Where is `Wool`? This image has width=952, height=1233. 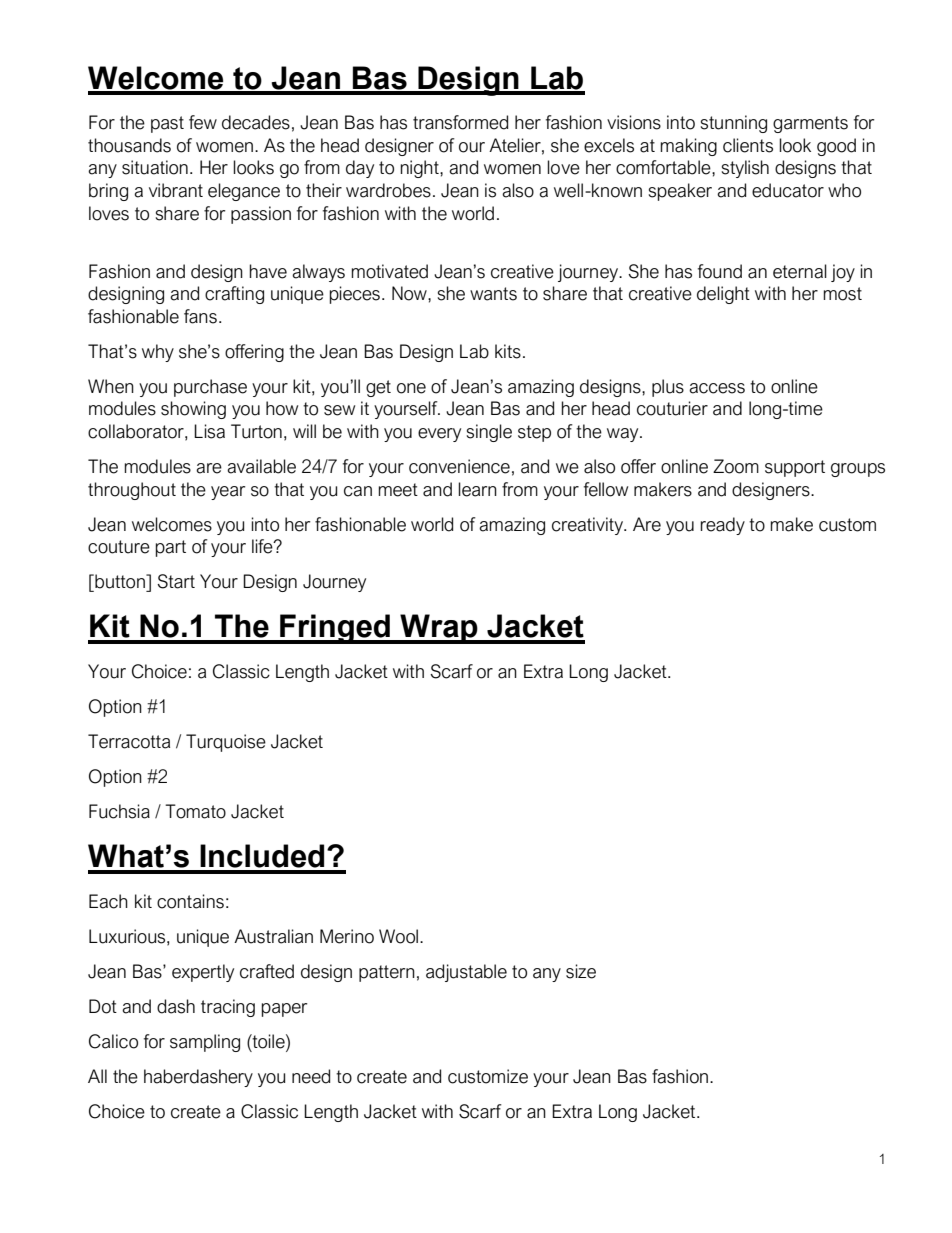
Wool is located at coordinates (398, 936).
